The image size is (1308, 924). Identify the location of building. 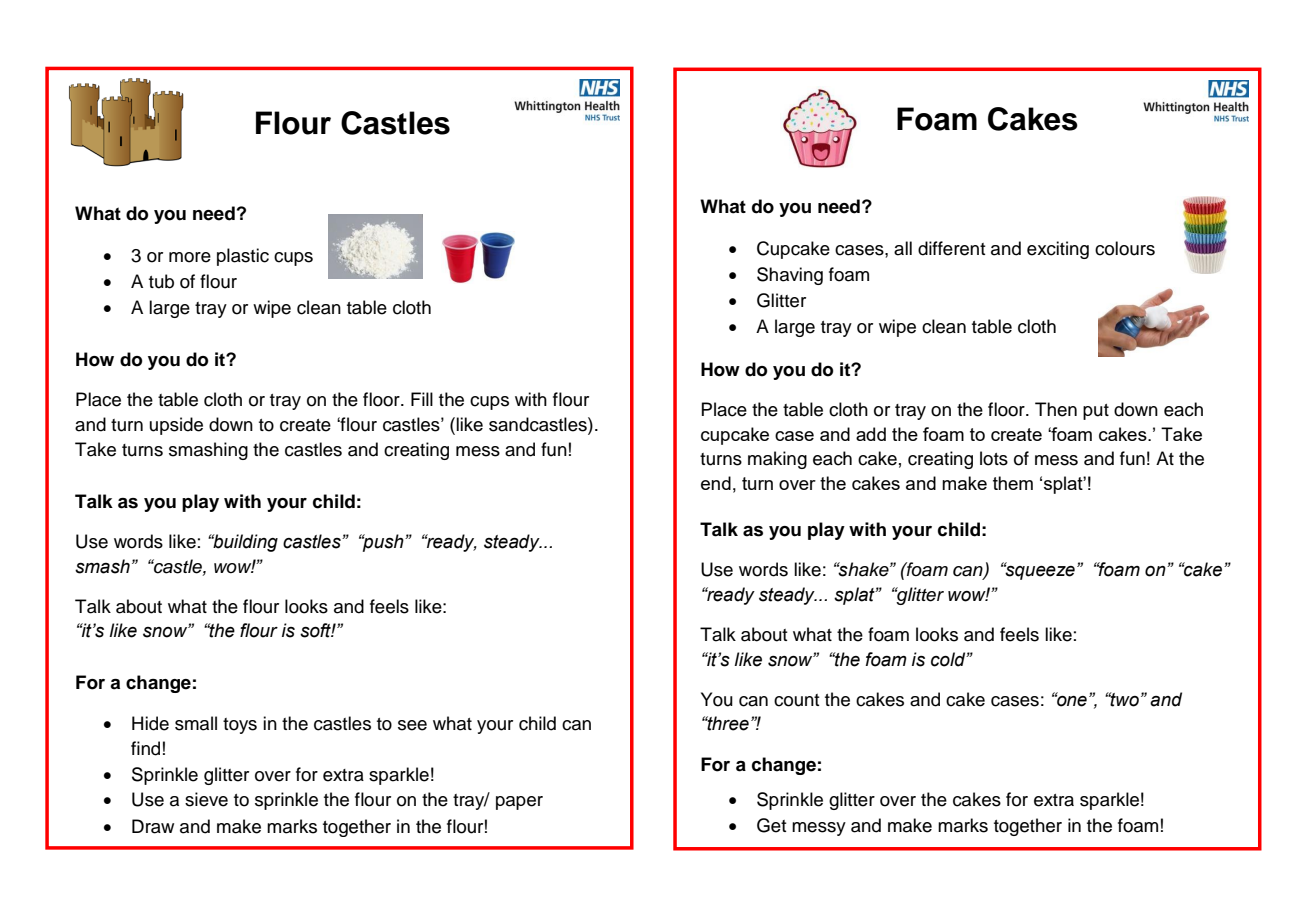
(244, 543).
